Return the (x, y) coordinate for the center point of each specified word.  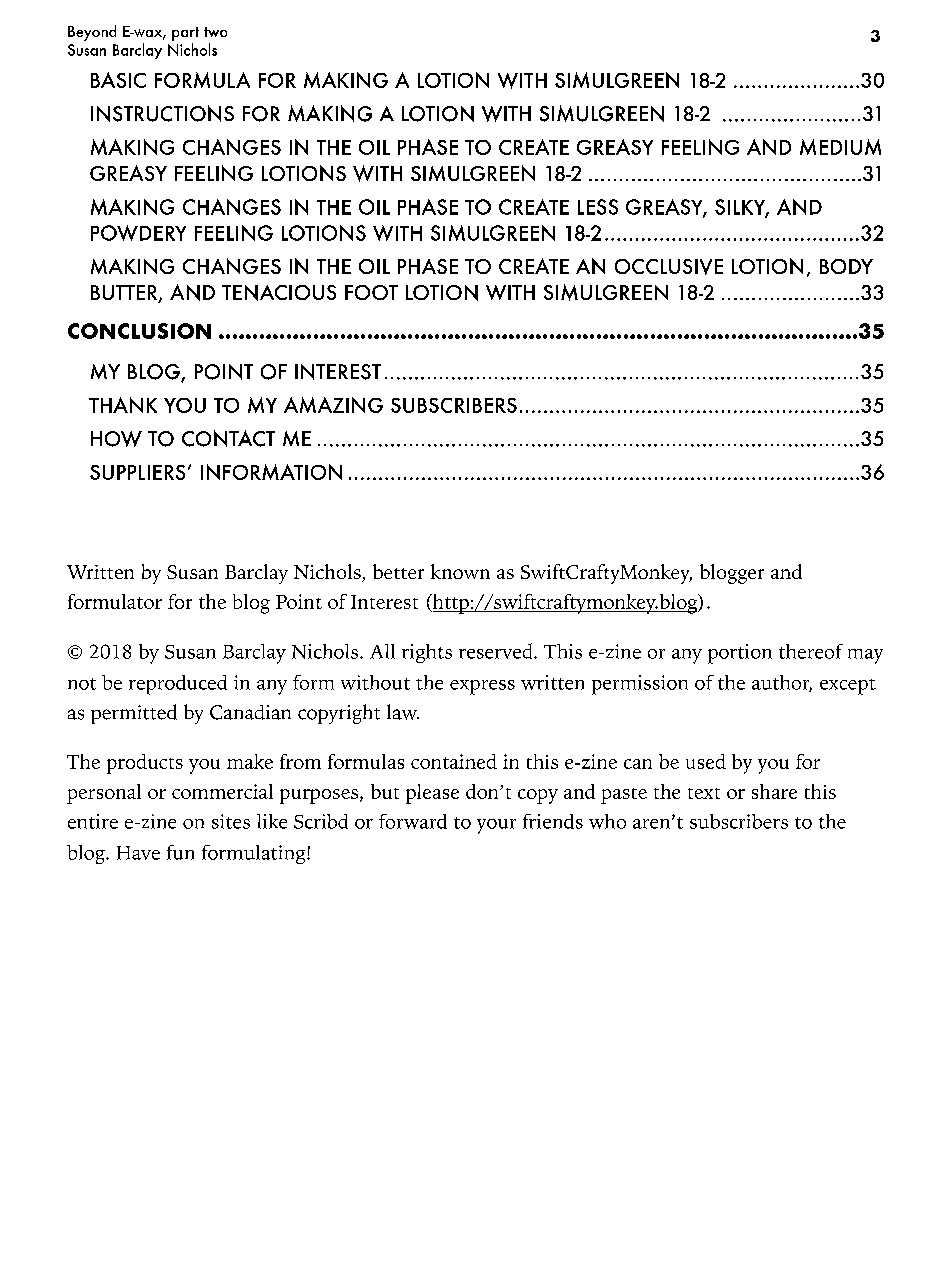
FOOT (371, 292)
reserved (497, 651)
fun (180, 852)
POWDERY (138, 233)
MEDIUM (840, 147)
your (496, 826)
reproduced (178, 685)
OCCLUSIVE (669, 267)
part (185, 34)
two (215, 32)
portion (740, 654)
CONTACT (228, 438)
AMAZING (333, 405)
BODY (846, 266)
